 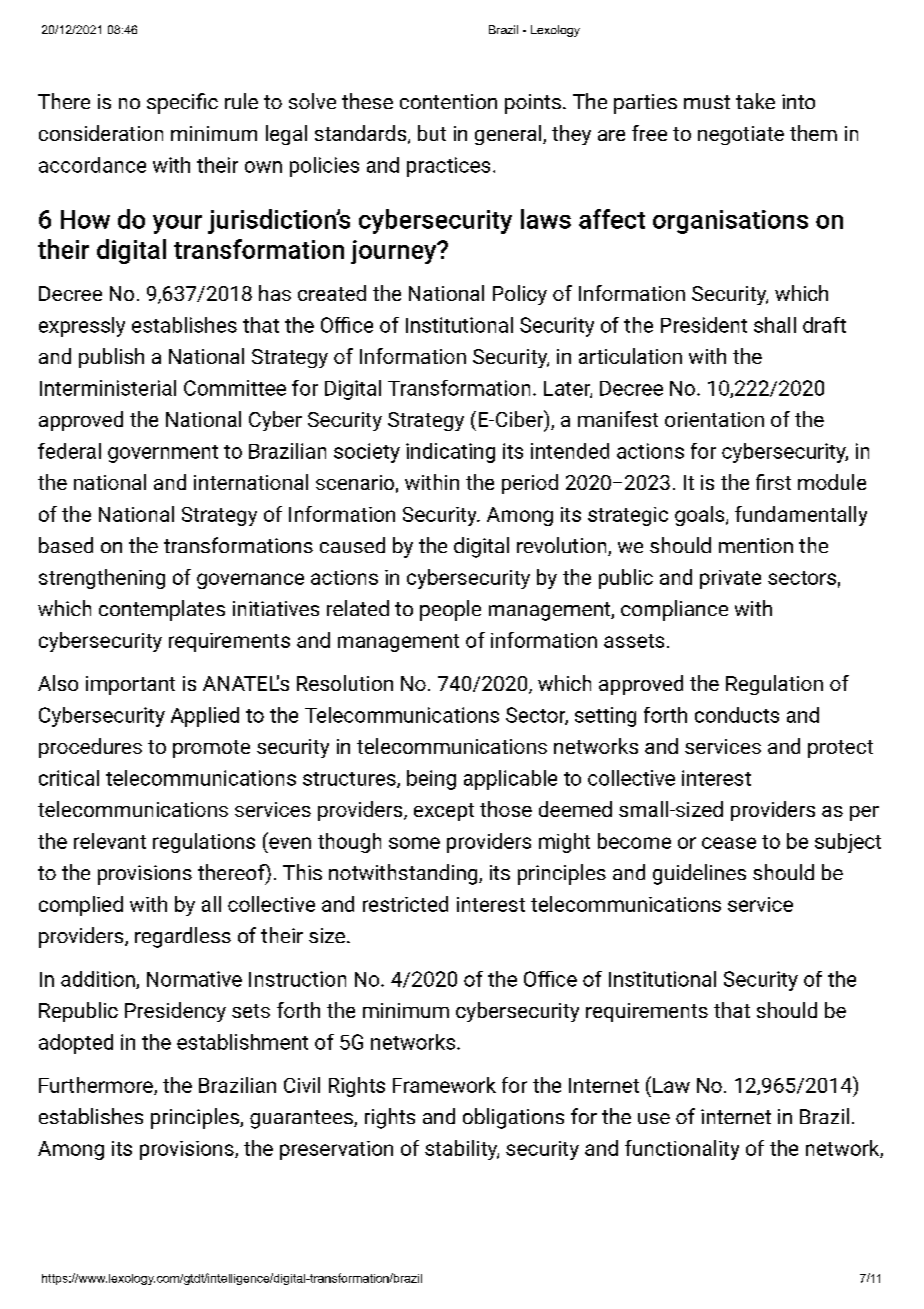 I want to click on negotiate, so click(x=741, y=135).
